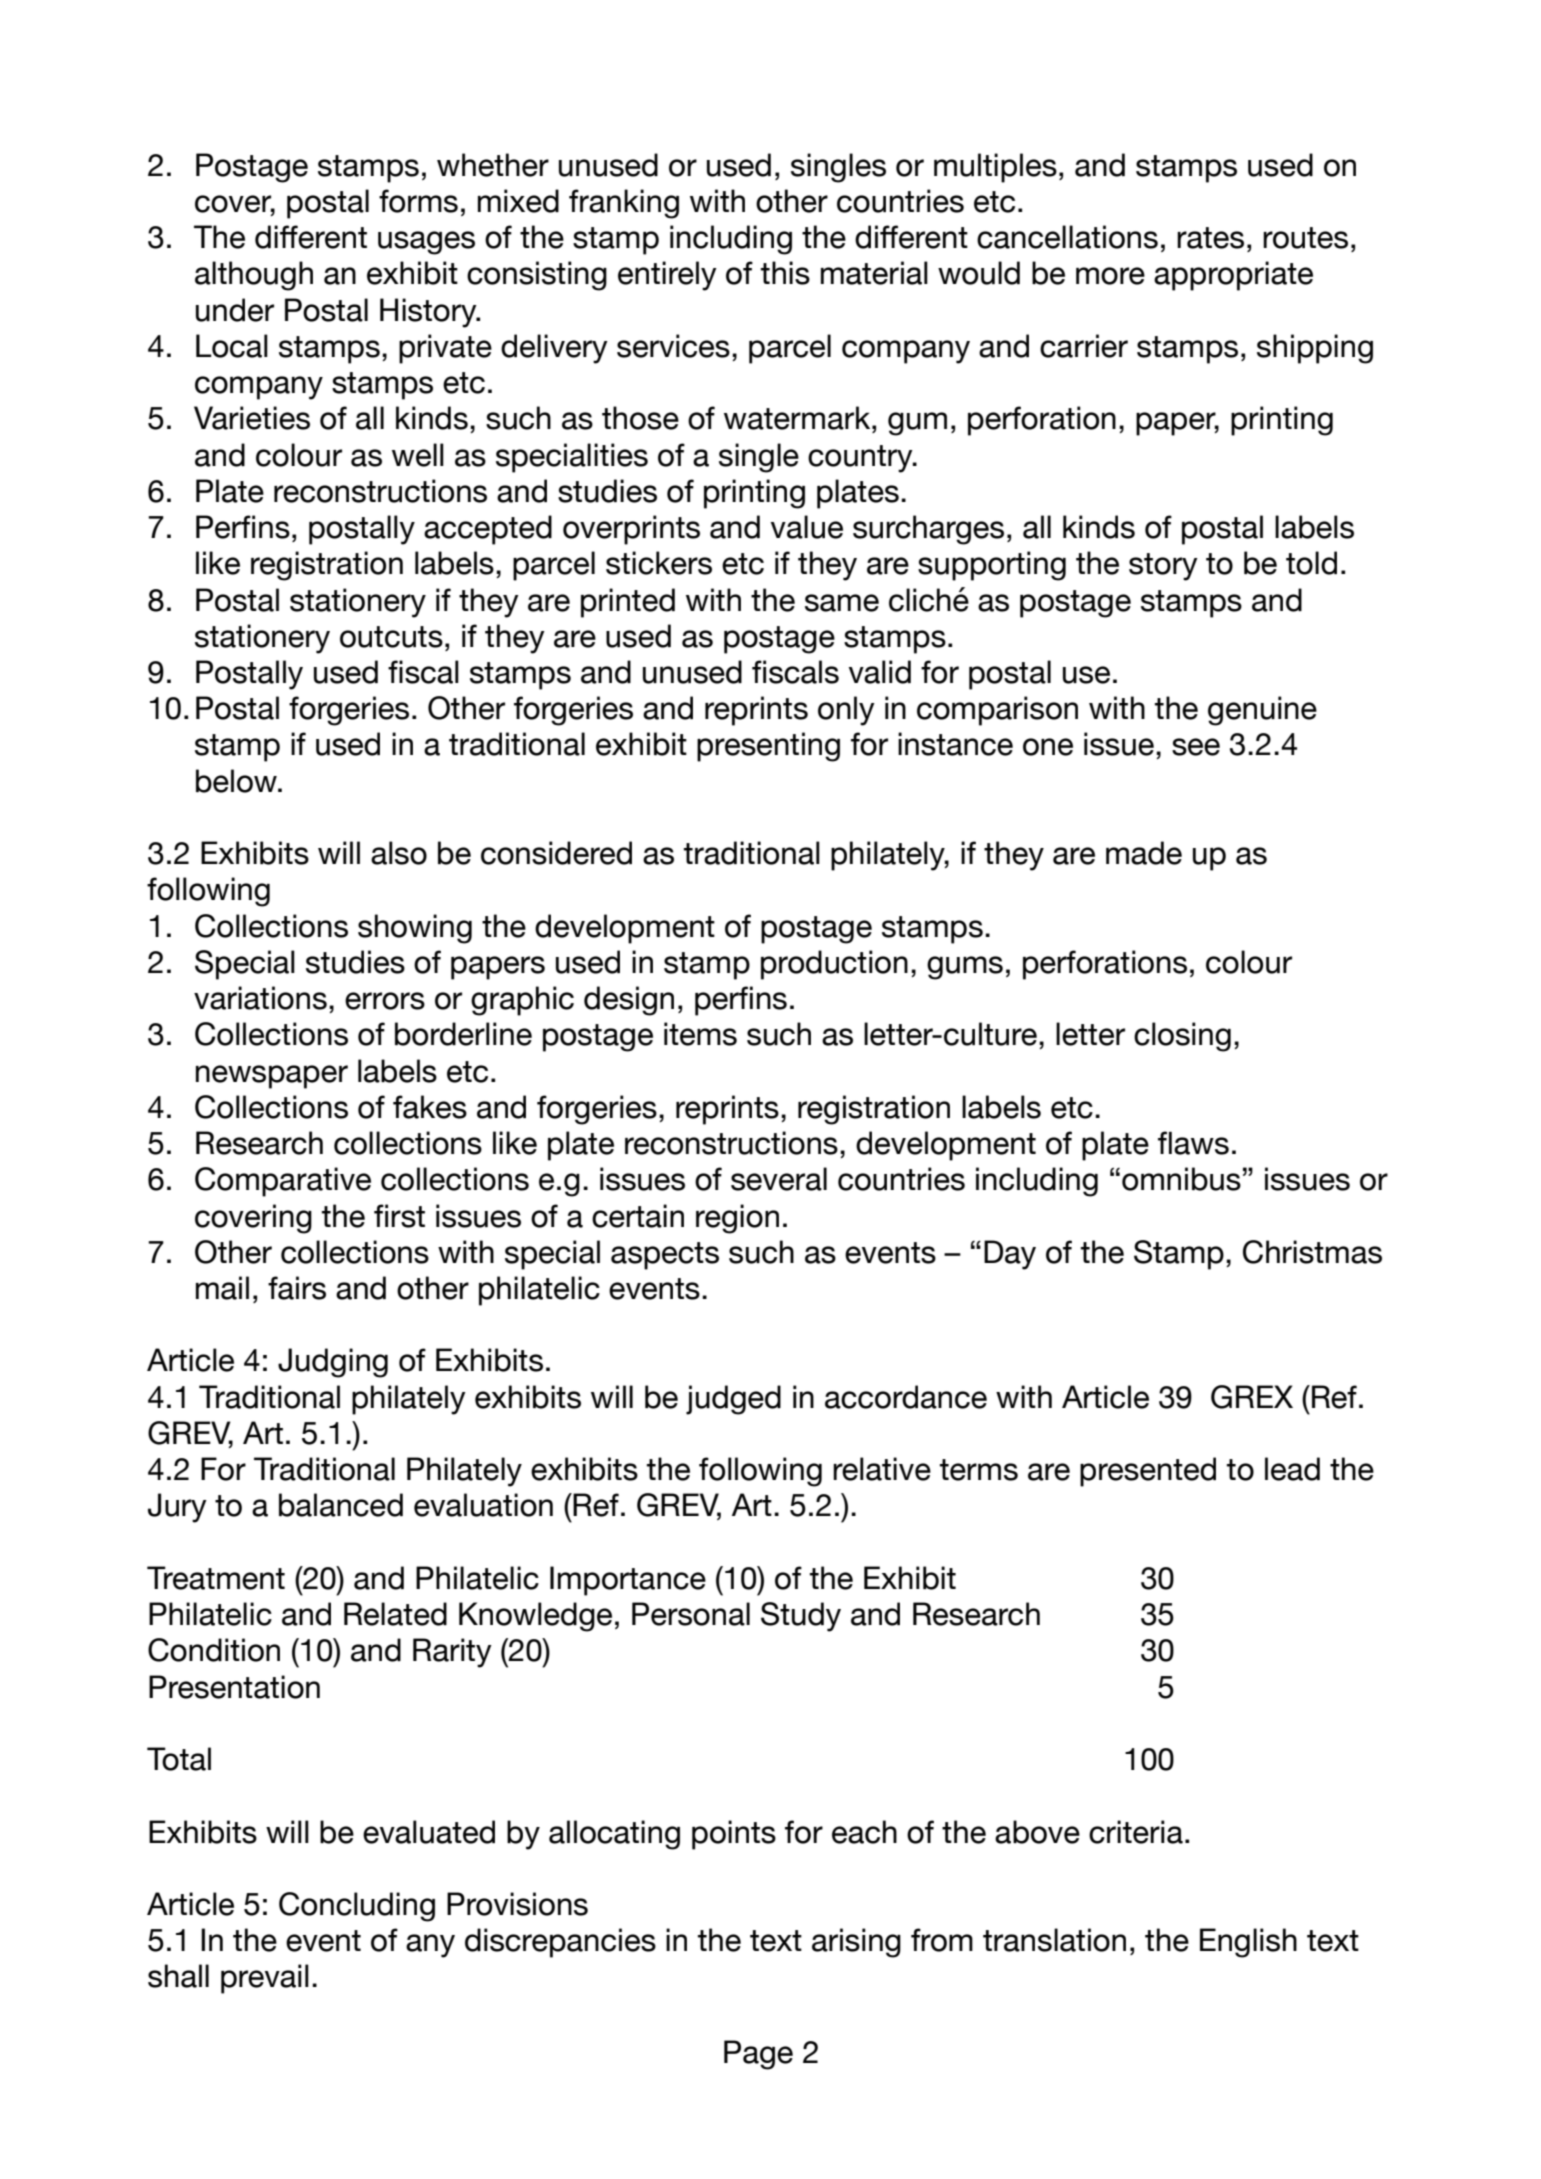 The width and height of the document is (1541, 2179). Describe the element at coordinates (758, 2055) in the document. I see `Page` at that location.
